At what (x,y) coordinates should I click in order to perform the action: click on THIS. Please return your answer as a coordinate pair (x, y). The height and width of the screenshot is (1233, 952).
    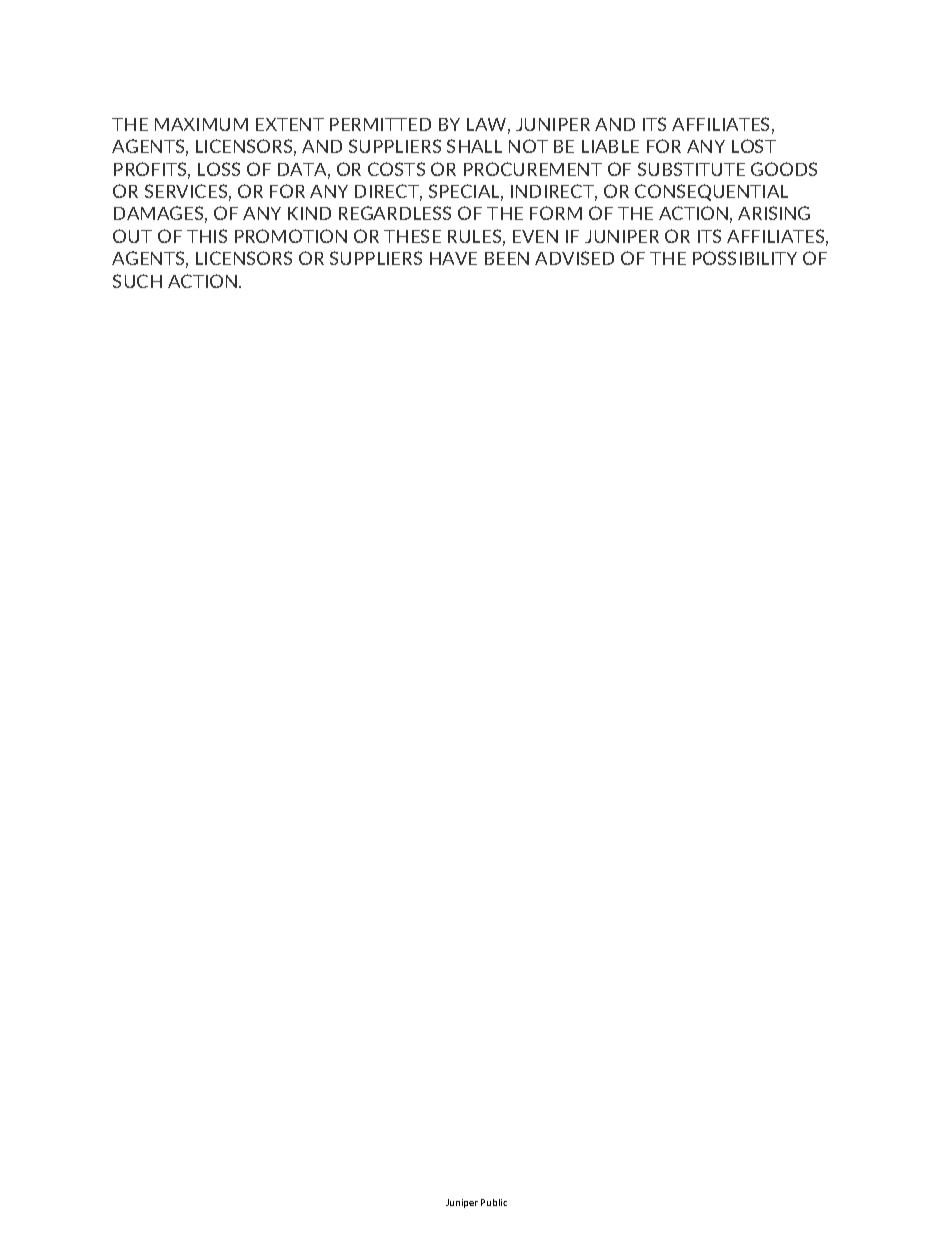
    Looking at the image, I should click on (207, 236).
